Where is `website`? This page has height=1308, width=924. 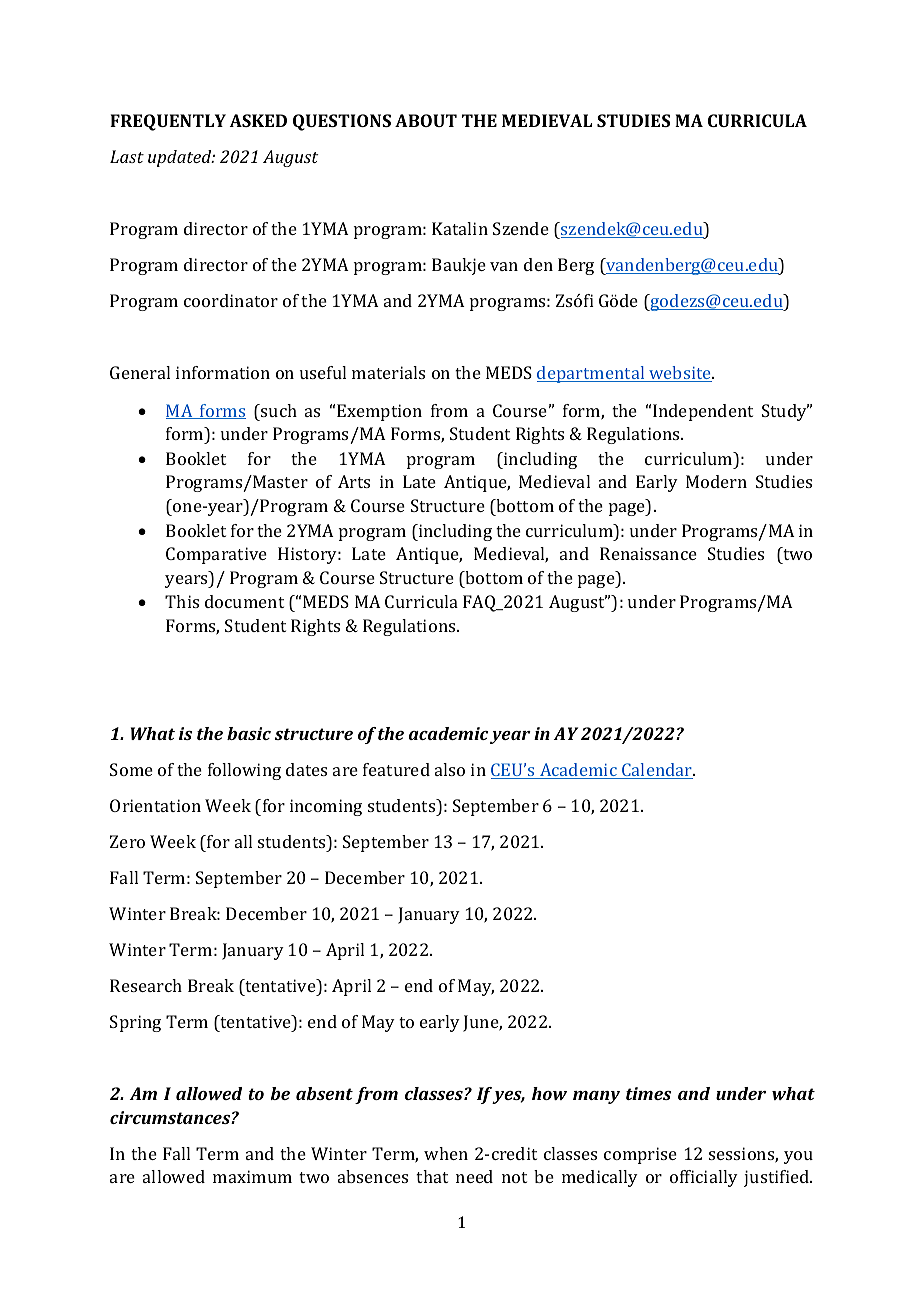 website is located at coordinates (680, 374).
